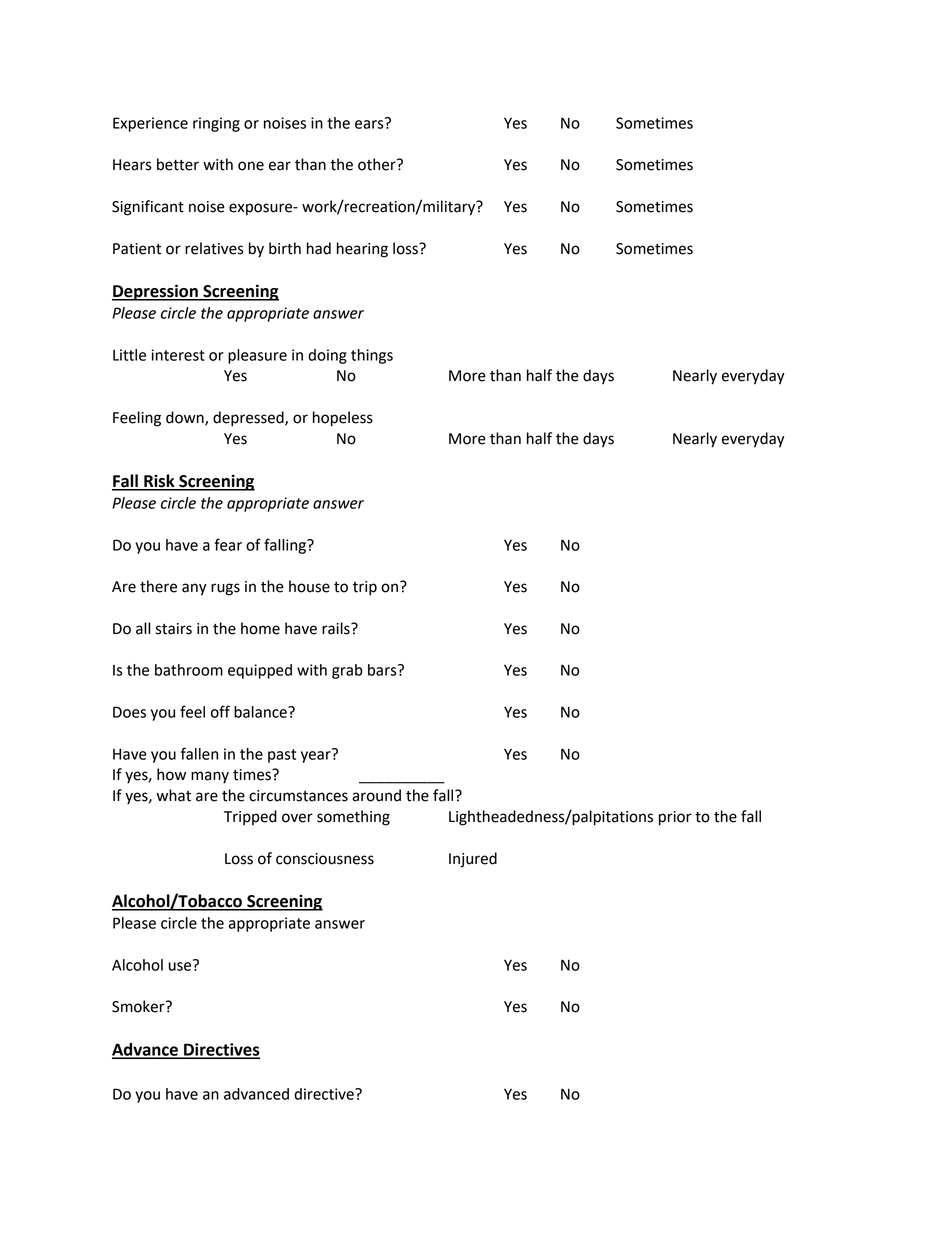 The image size is (952, 1233). I want to click on around, so click(376, 795).
